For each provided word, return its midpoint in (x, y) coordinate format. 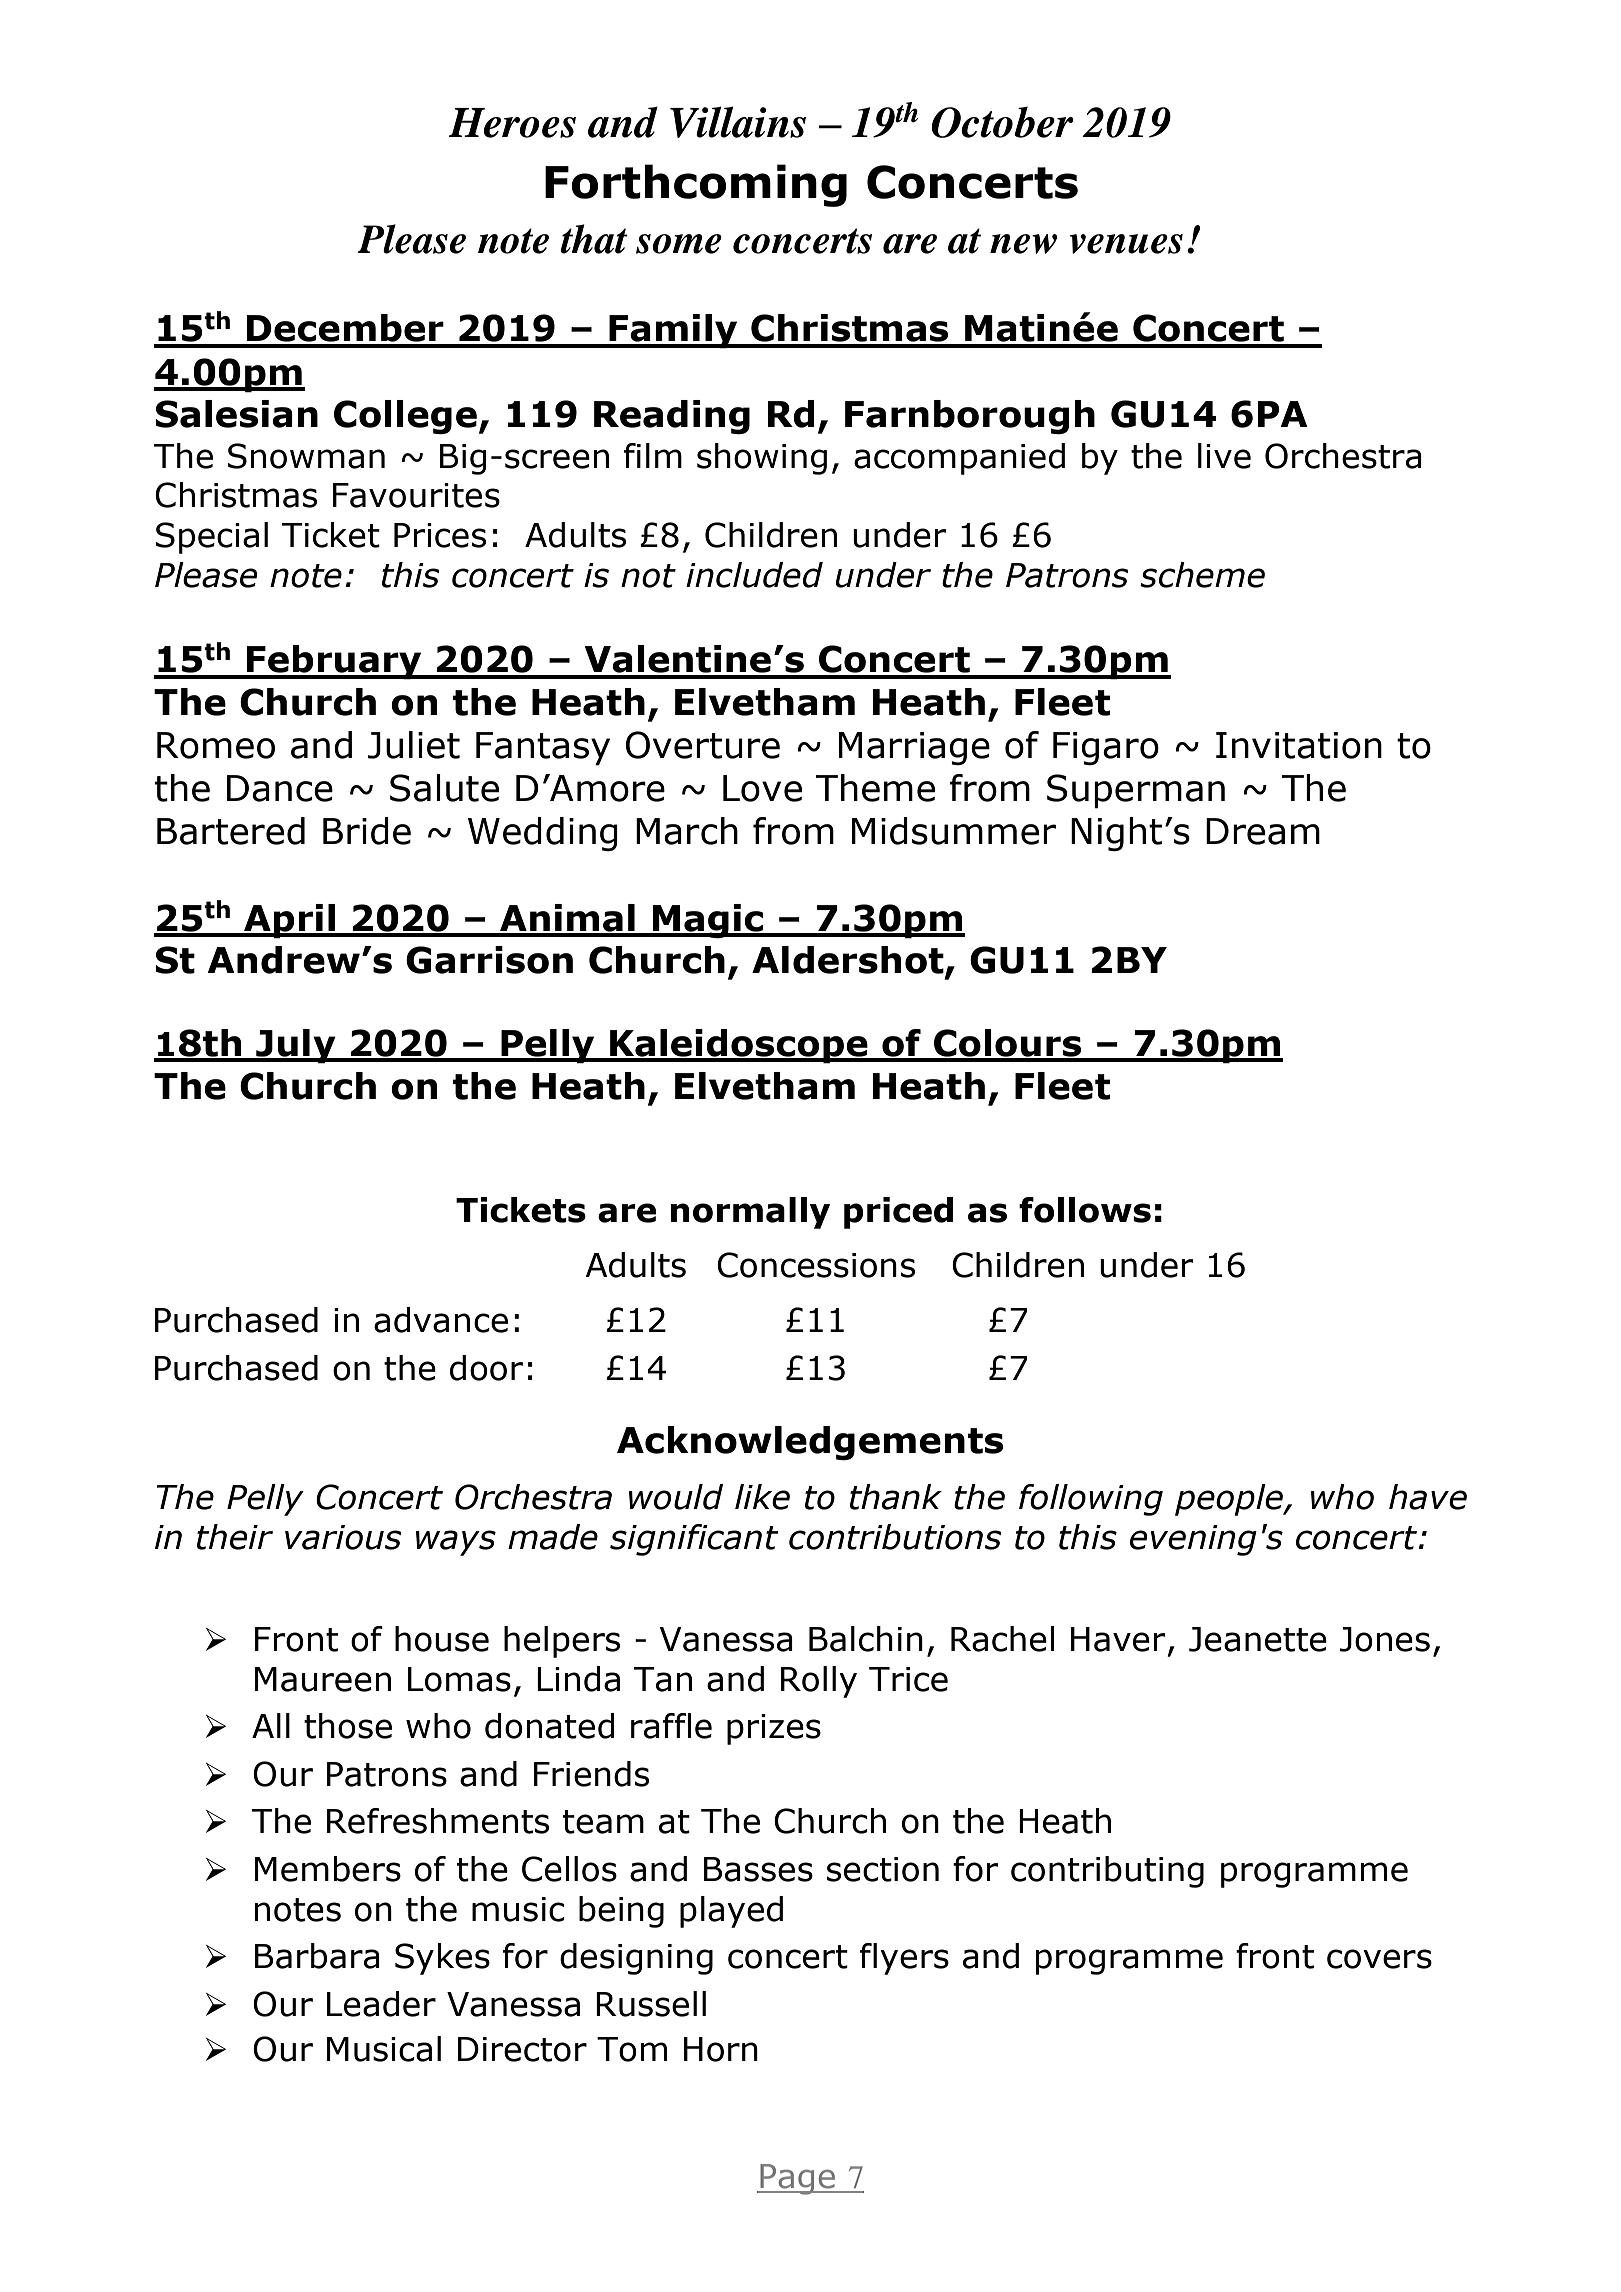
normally (750, 1213)
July (296, 1046)
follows (1085, 1210)
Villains (738, 122)
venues (1126, 244)
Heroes (512, 123)
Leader (381, 2004)
